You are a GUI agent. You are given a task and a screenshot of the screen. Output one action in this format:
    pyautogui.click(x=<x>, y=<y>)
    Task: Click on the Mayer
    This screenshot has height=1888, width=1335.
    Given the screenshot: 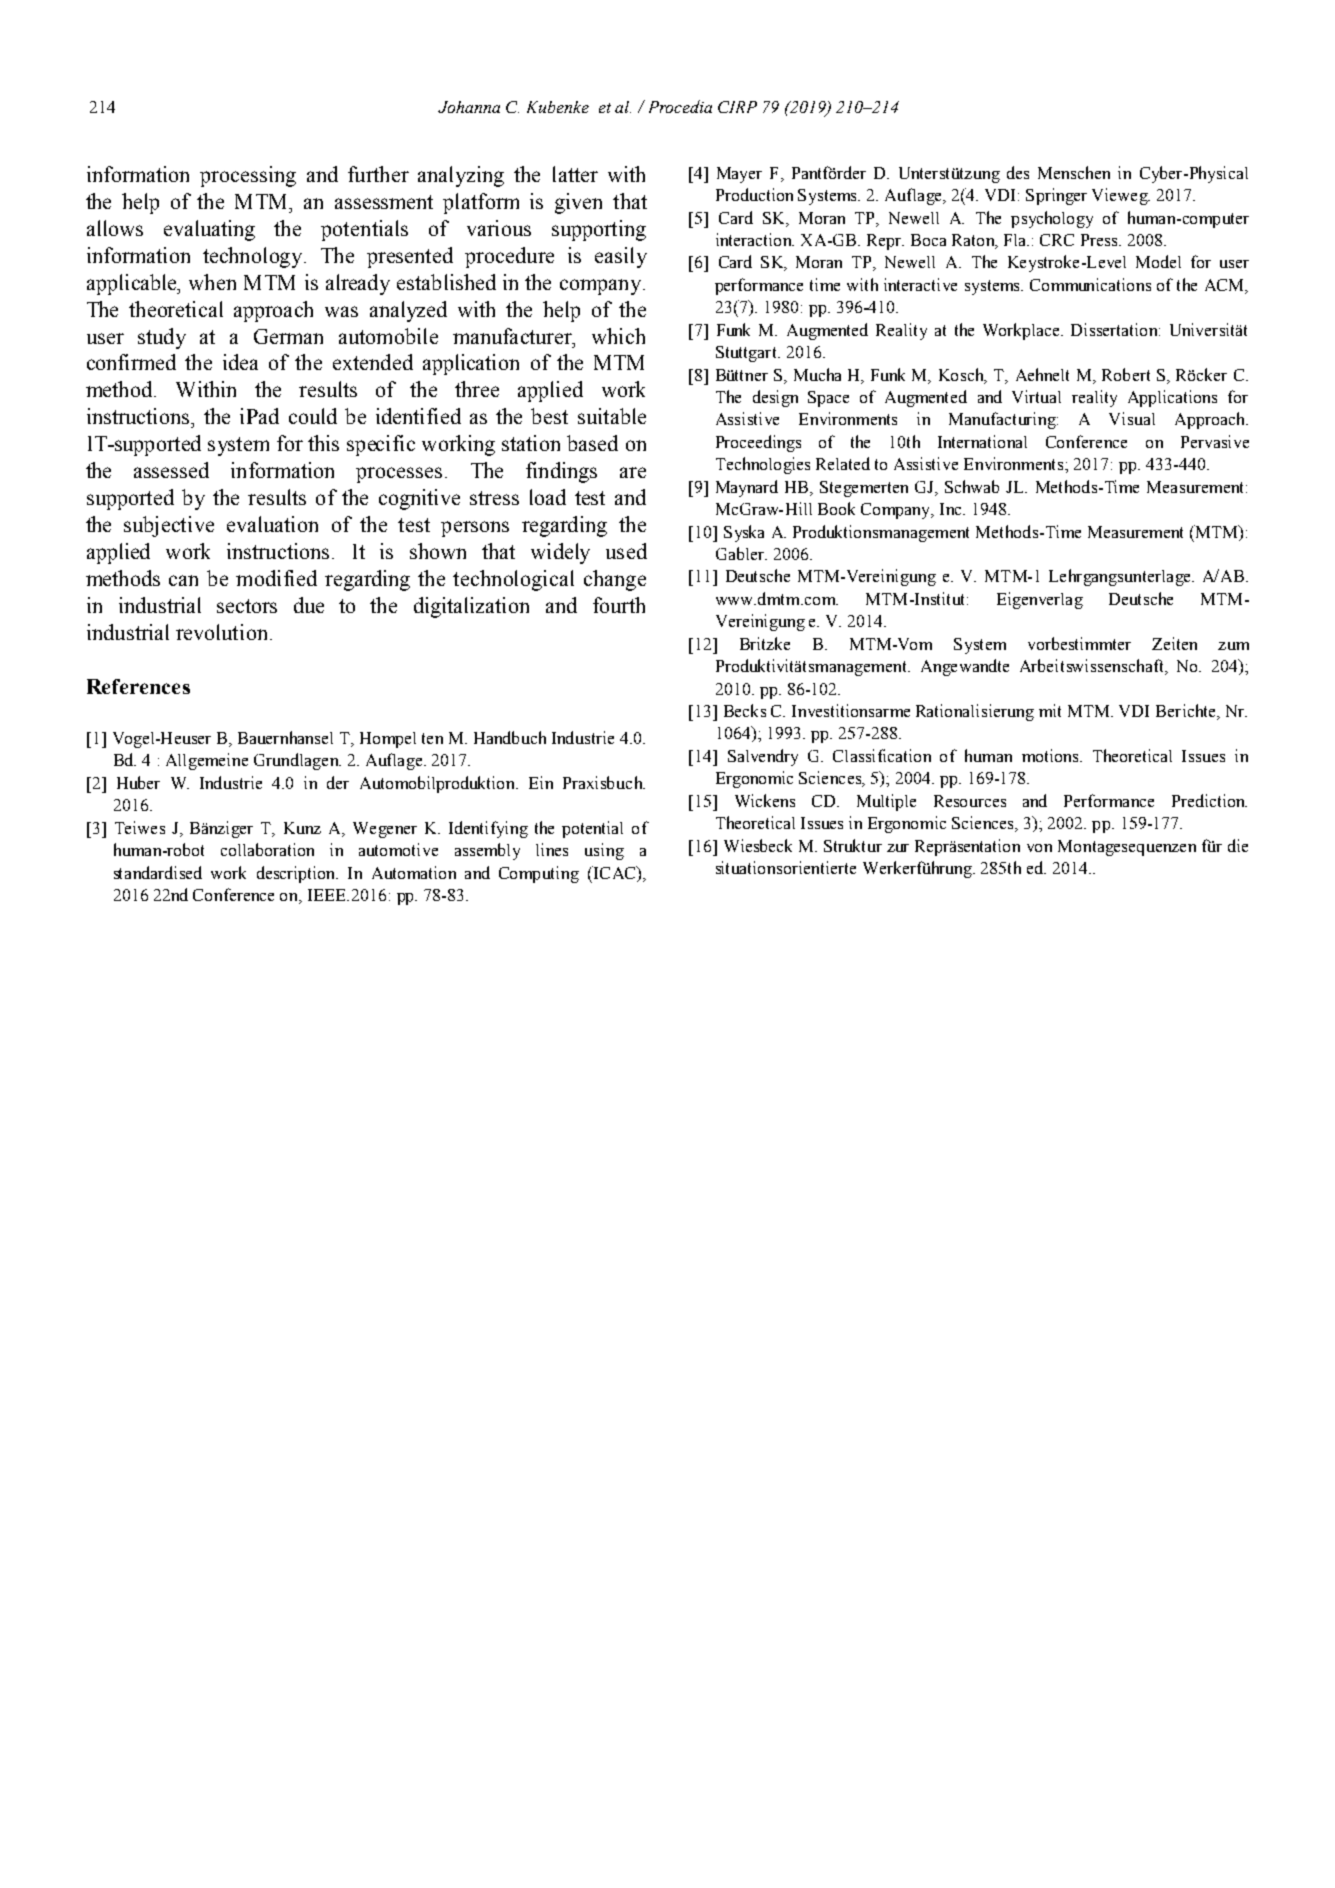 What is the action you would take?
    pyautogui.click(x=739, y=175)
